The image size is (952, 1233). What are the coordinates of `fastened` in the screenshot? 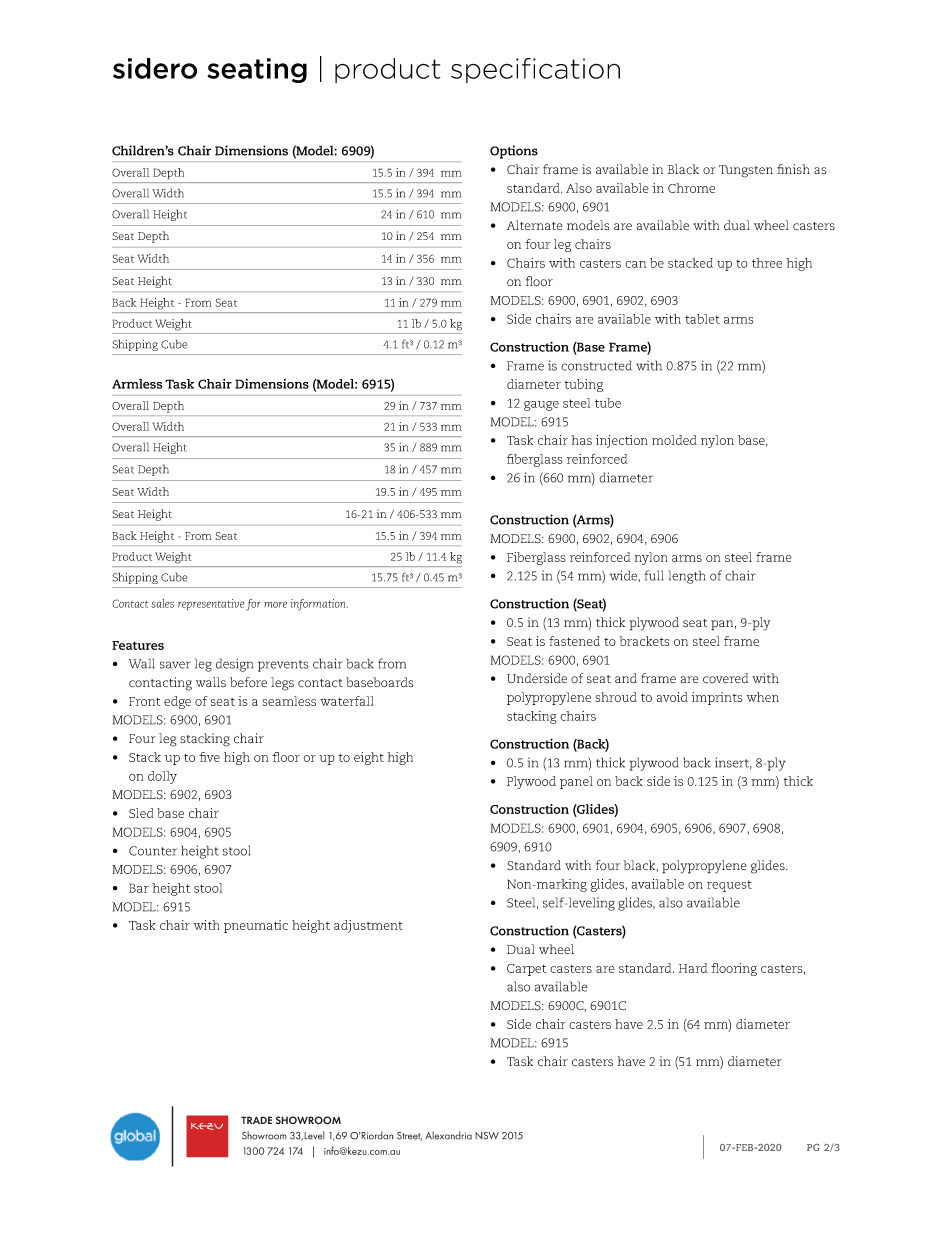 It's located at (574, 641).
